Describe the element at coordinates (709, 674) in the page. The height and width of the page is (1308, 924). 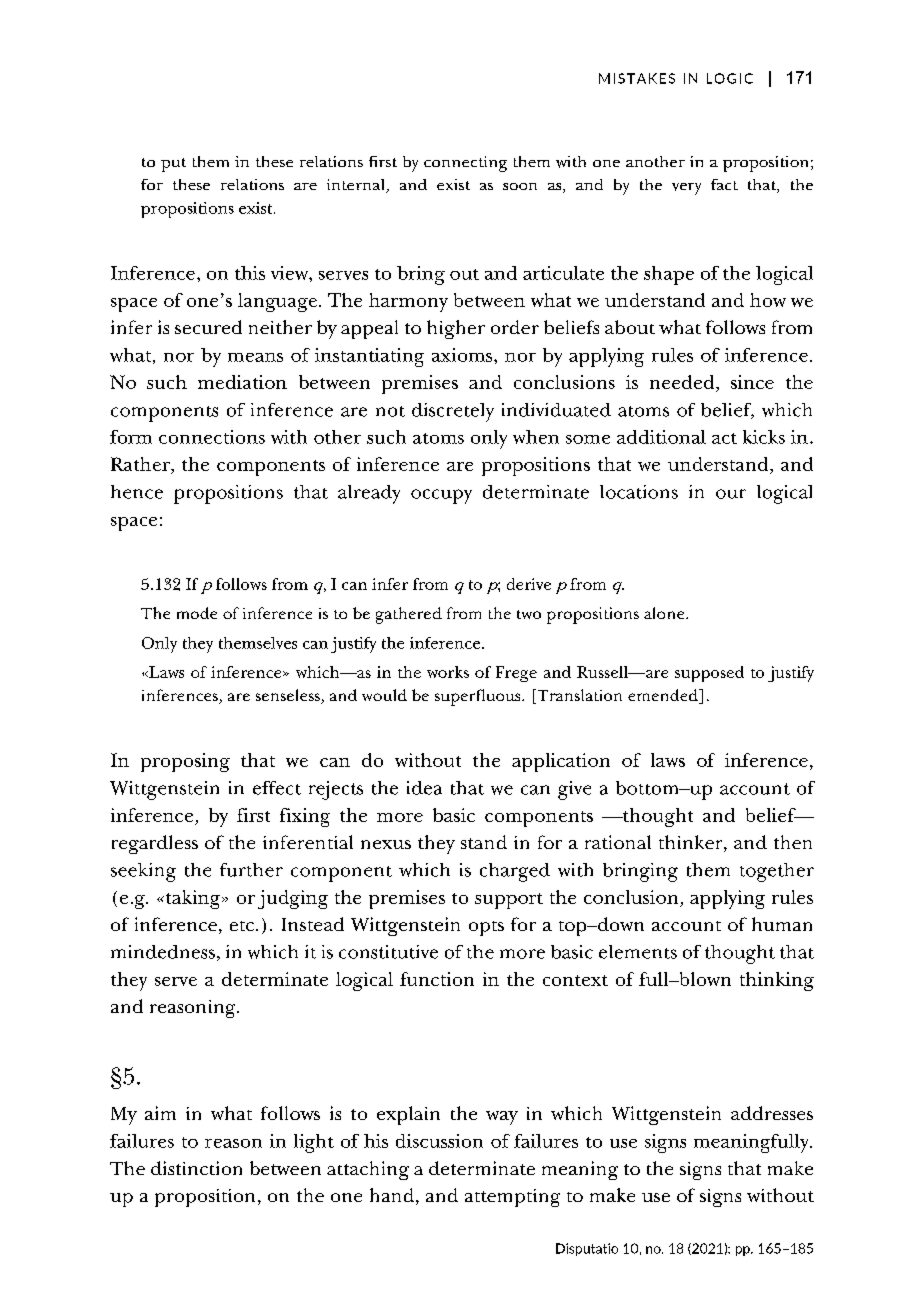
I see `supposed` at that location.
